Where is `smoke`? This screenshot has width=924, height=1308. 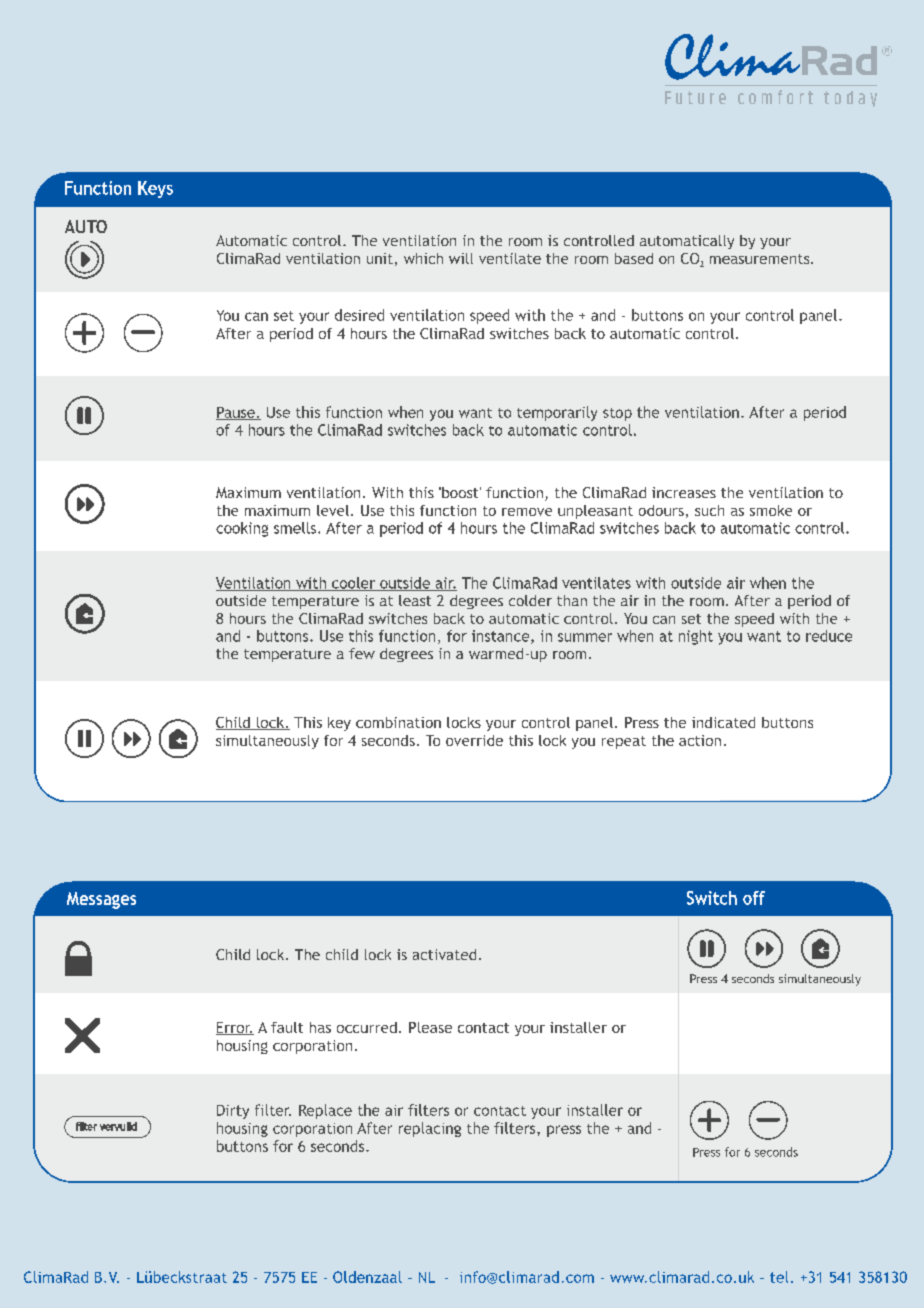
smoke is located at coordinates (771, 510).
